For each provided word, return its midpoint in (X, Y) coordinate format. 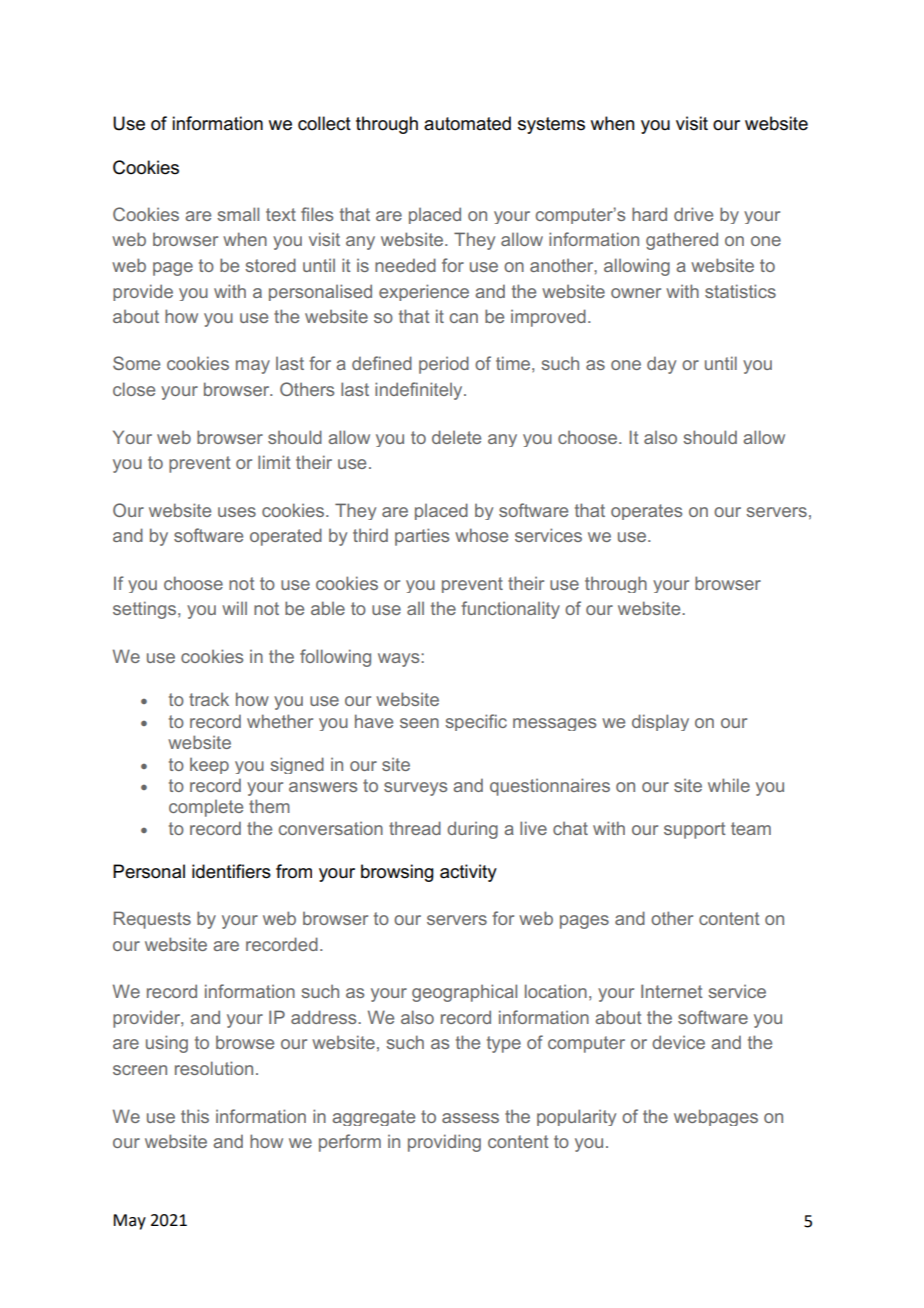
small (238, 214)
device (678, 1042)
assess (470, 1118)
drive (693, 214)
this (195, 1116)
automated (467, 123)
